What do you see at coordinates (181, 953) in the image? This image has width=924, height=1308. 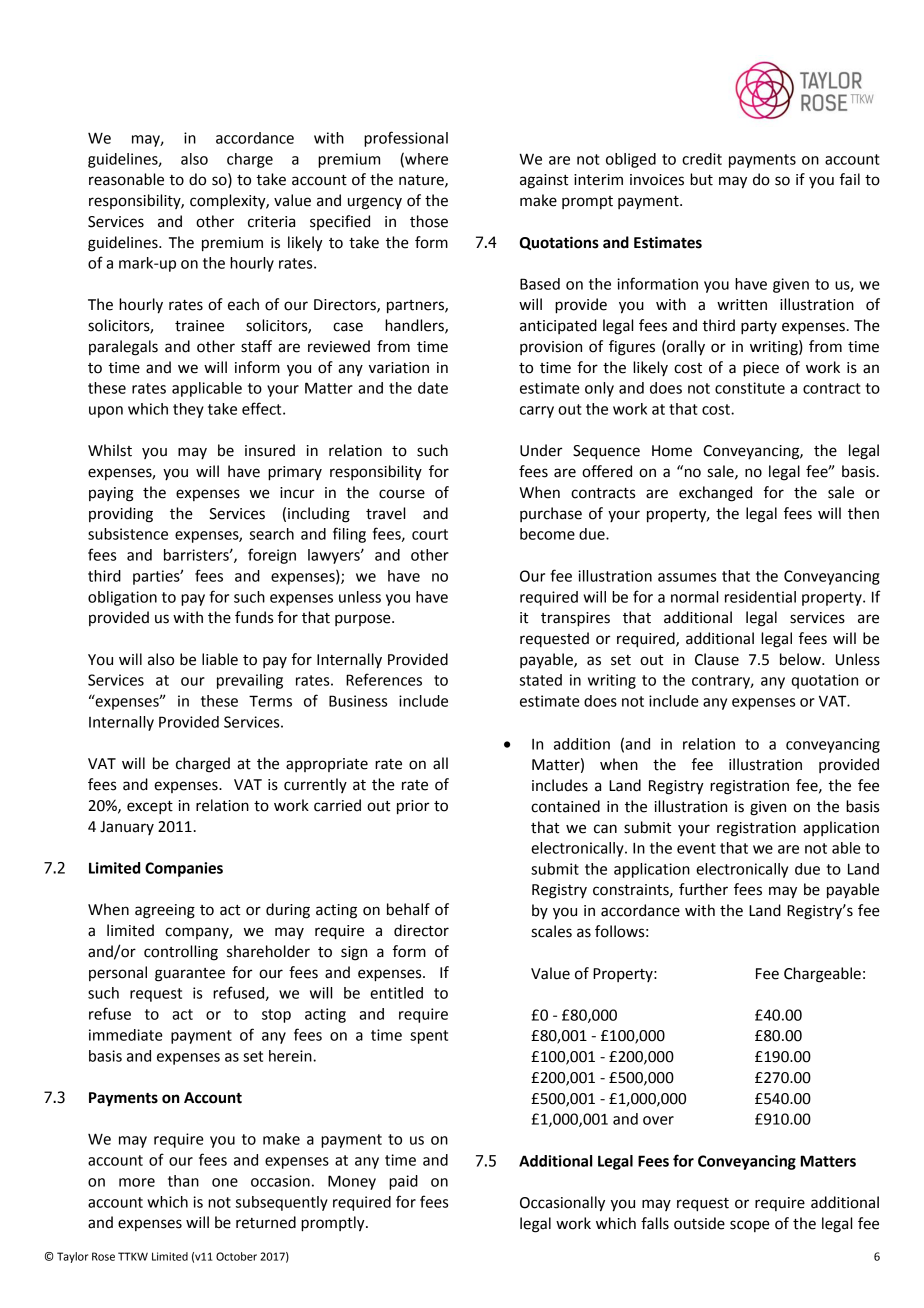 I see `controlling` at bounding box center [181, 953].
